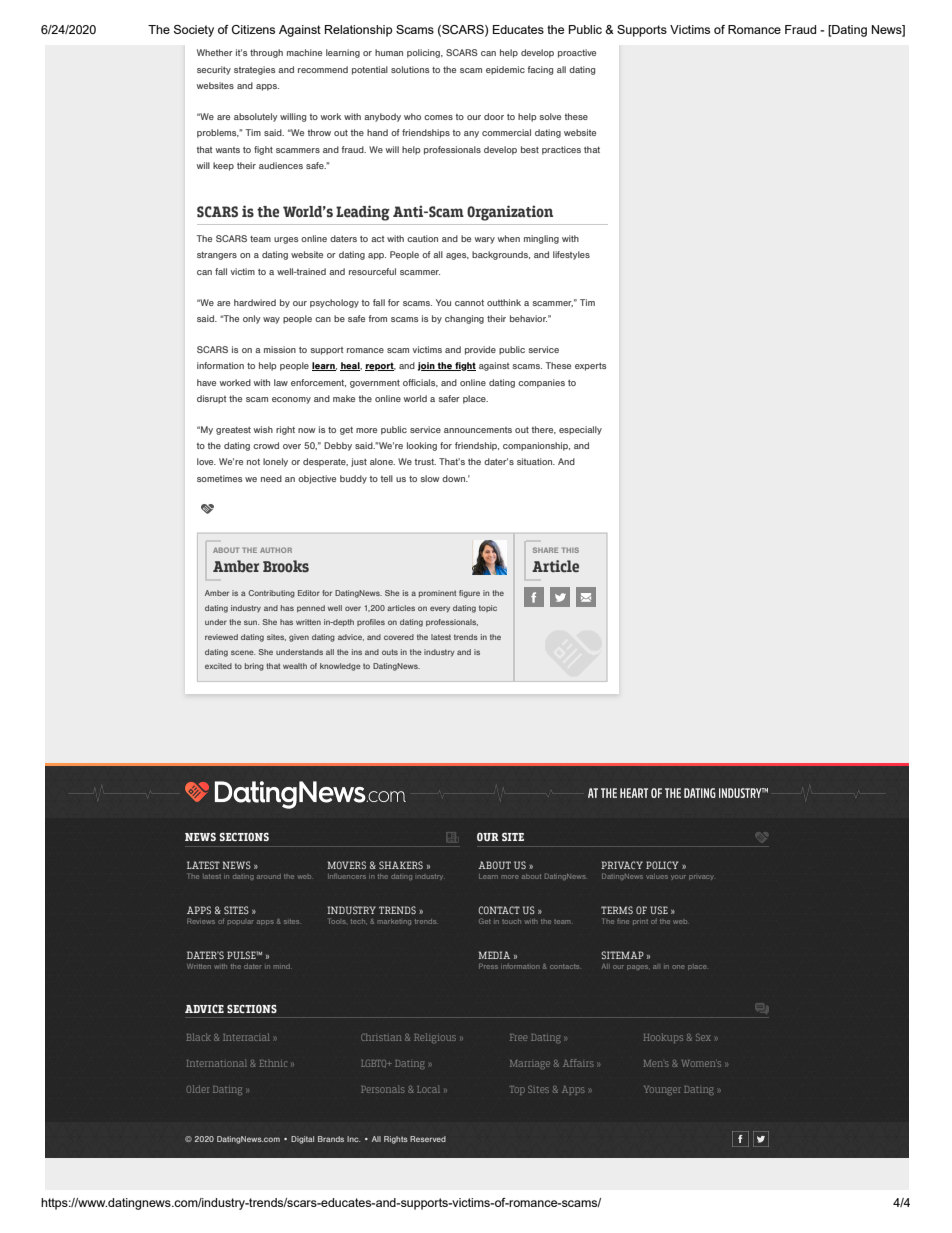 The width and height of the document is (952, 1233). What do you see at coordinates (478, 430) in the document?
I see `announcements` at bounding box center [478, 430].
